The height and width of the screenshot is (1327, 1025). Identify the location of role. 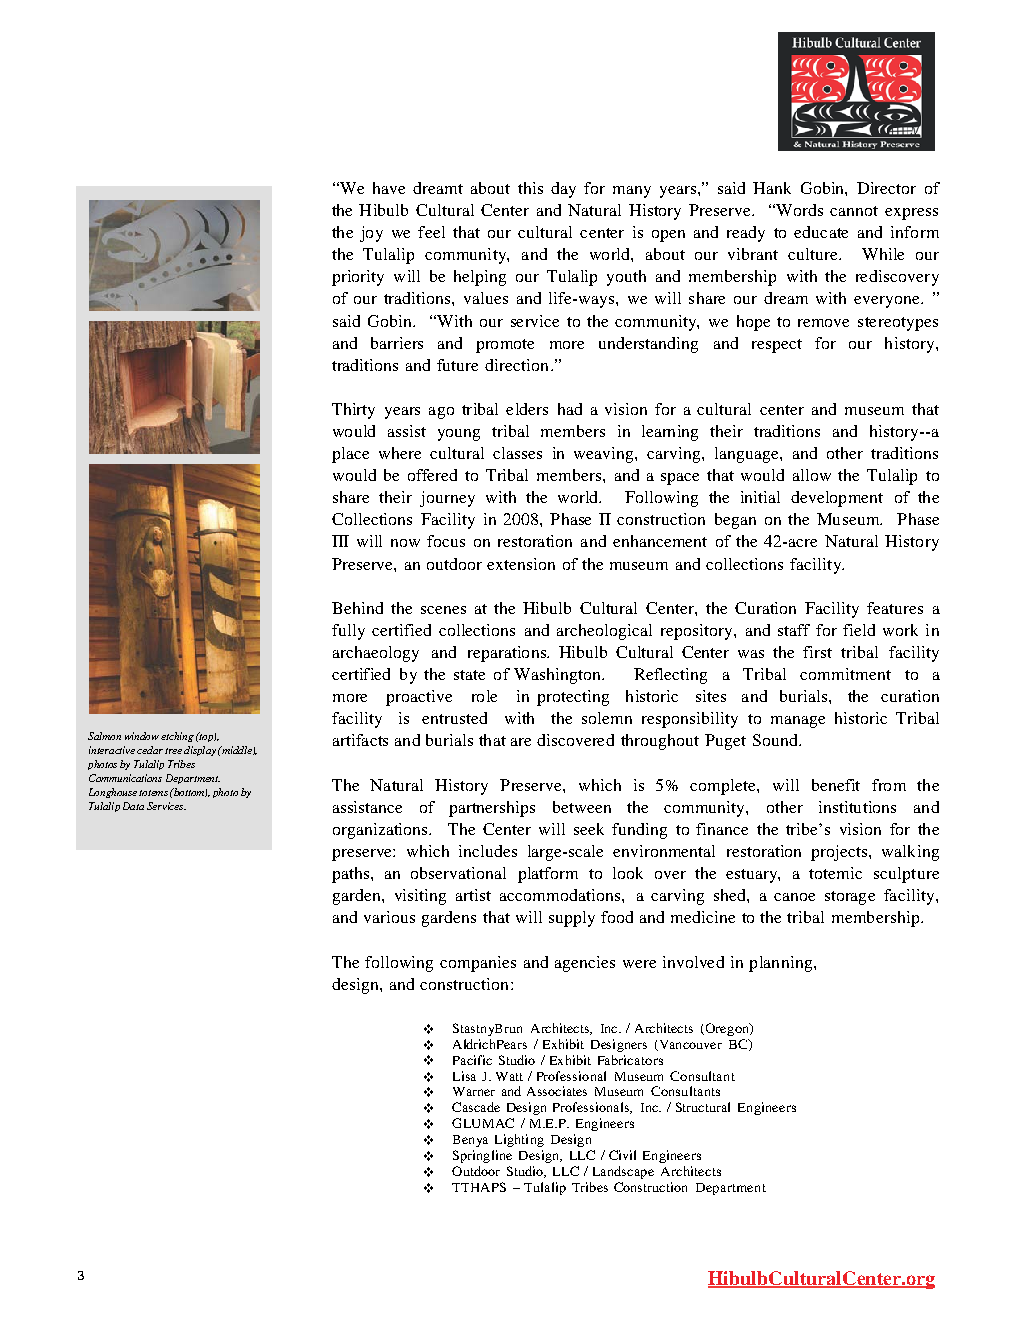
(484, 696).
